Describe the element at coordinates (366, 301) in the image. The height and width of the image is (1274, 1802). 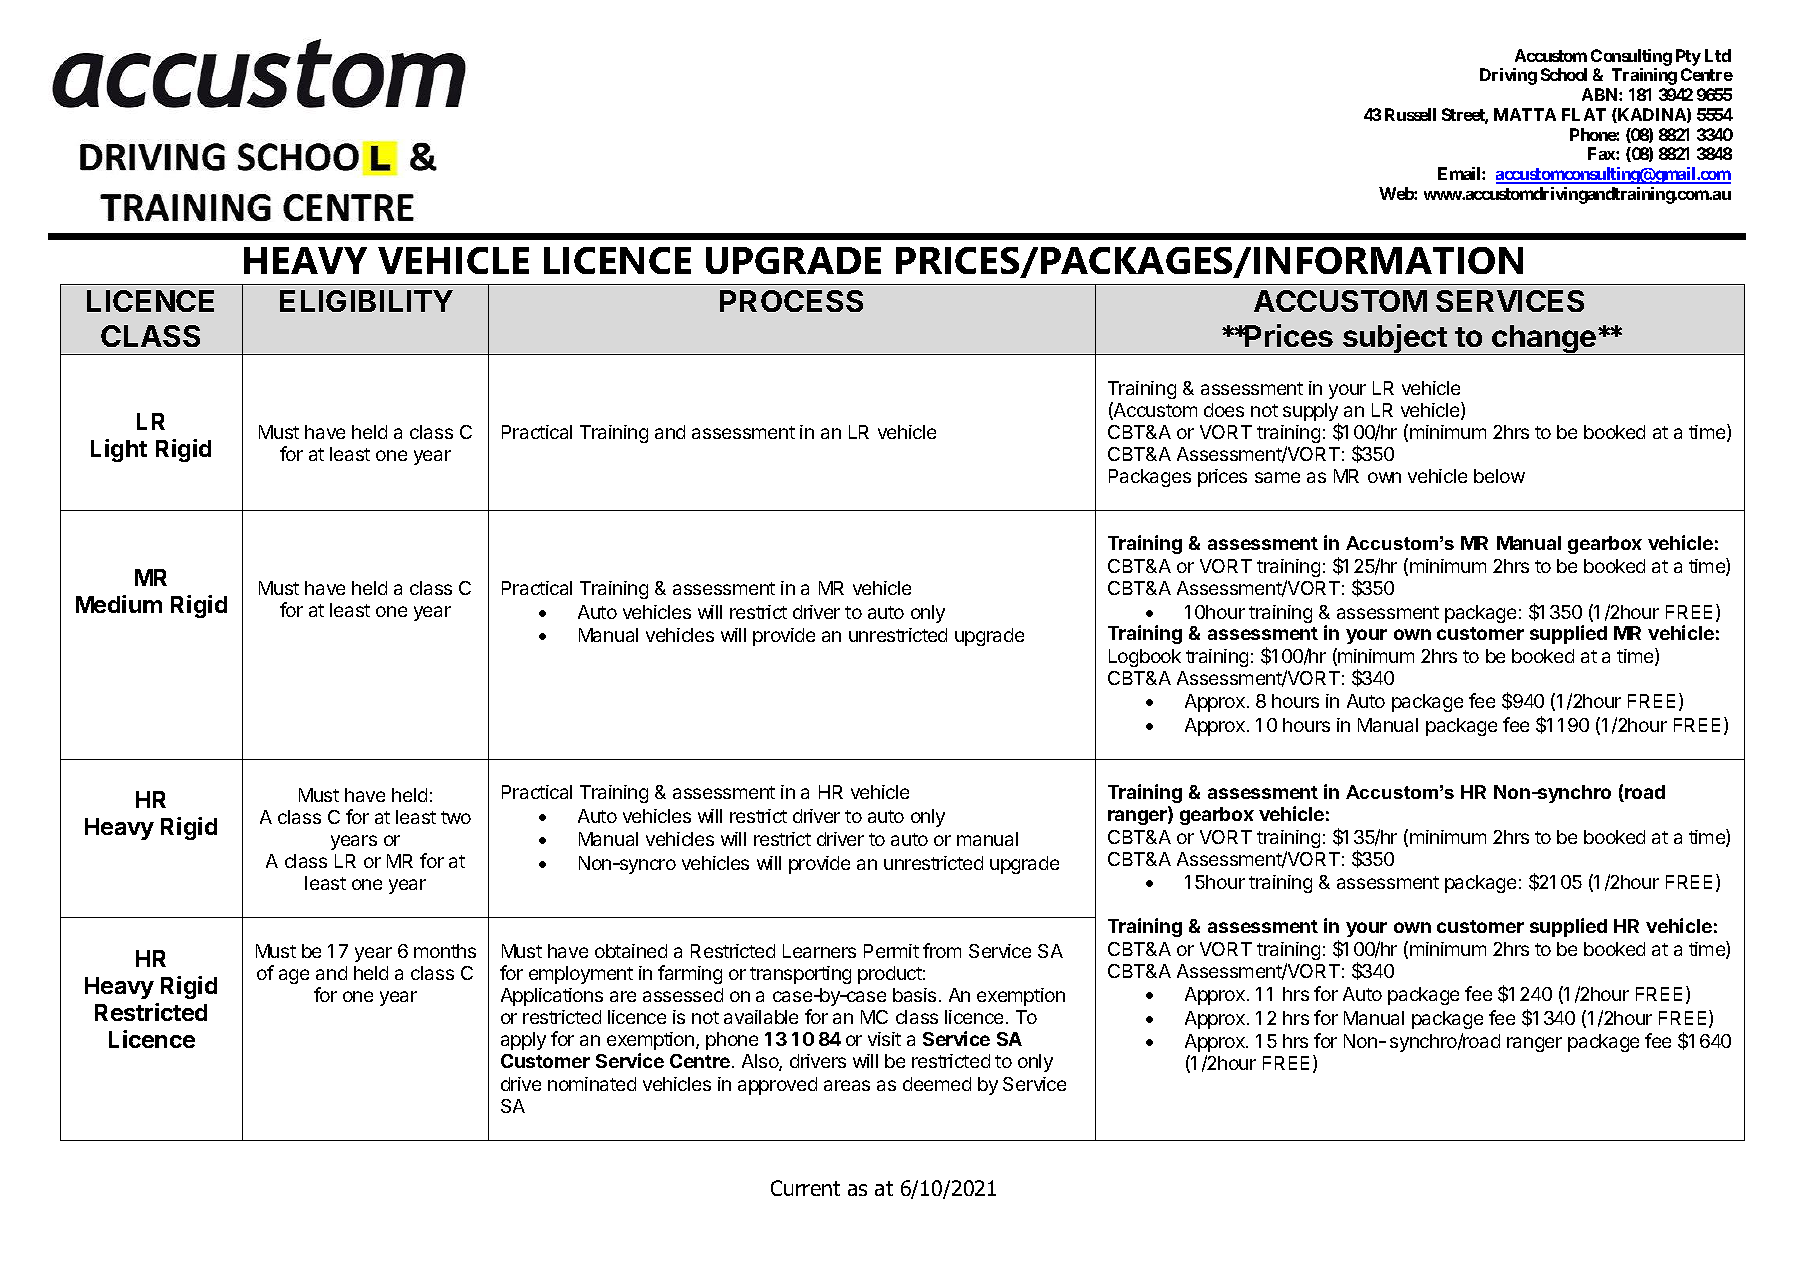
I see `ELIGIBILITY` at that location.
